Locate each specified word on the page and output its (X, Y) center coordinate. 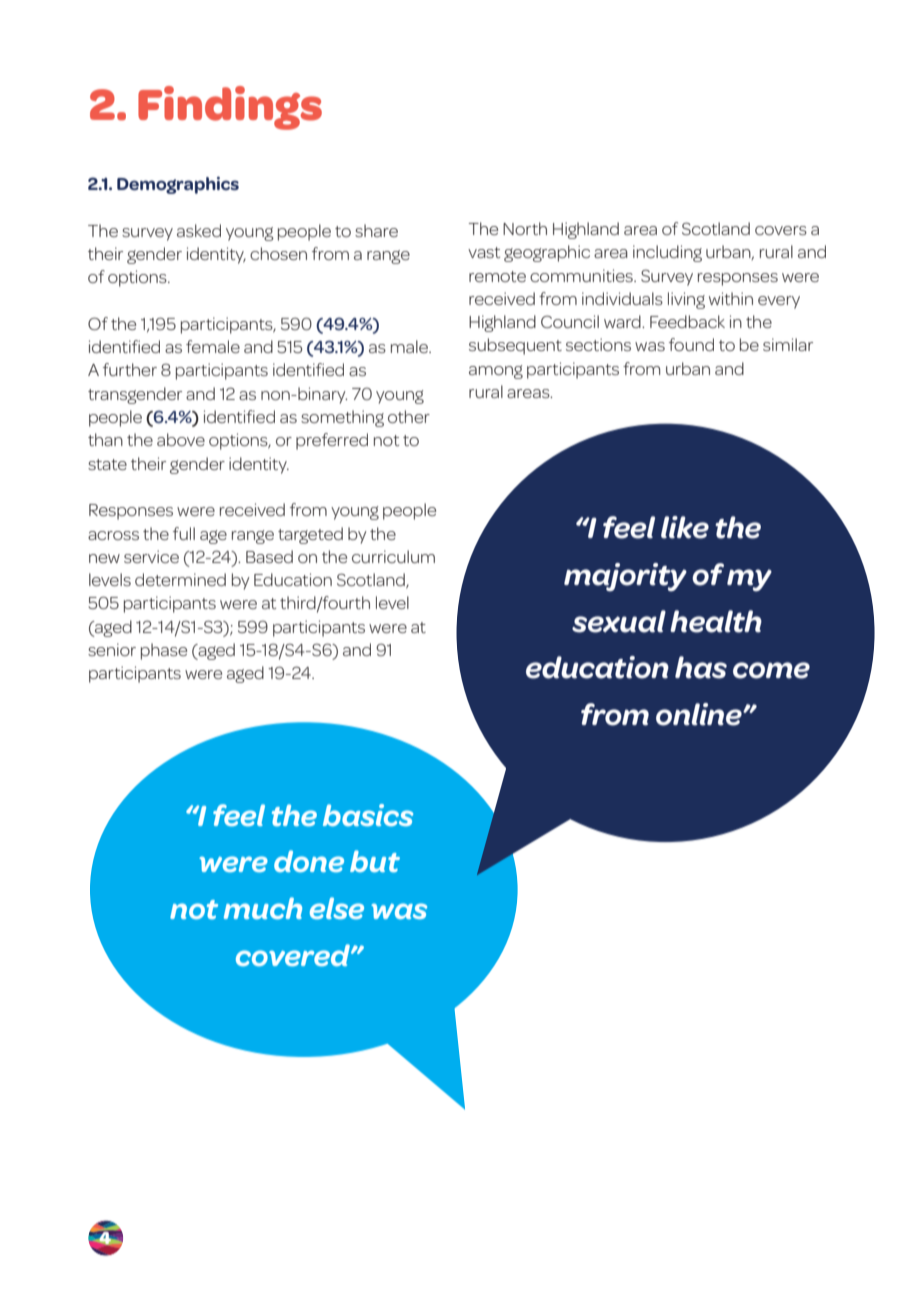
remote (497, 276)
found (691, 344)
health (716, 621)
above (181, 439)
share (376, 230)
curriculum (393, 556)
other (409, 416)
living (686, 300)
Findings (230, 108)
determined (180, 579)
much (263, 908)
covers (781, 230)
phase (164, 651)
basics (368, 815)
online (700, 714)
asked (199, 230)
